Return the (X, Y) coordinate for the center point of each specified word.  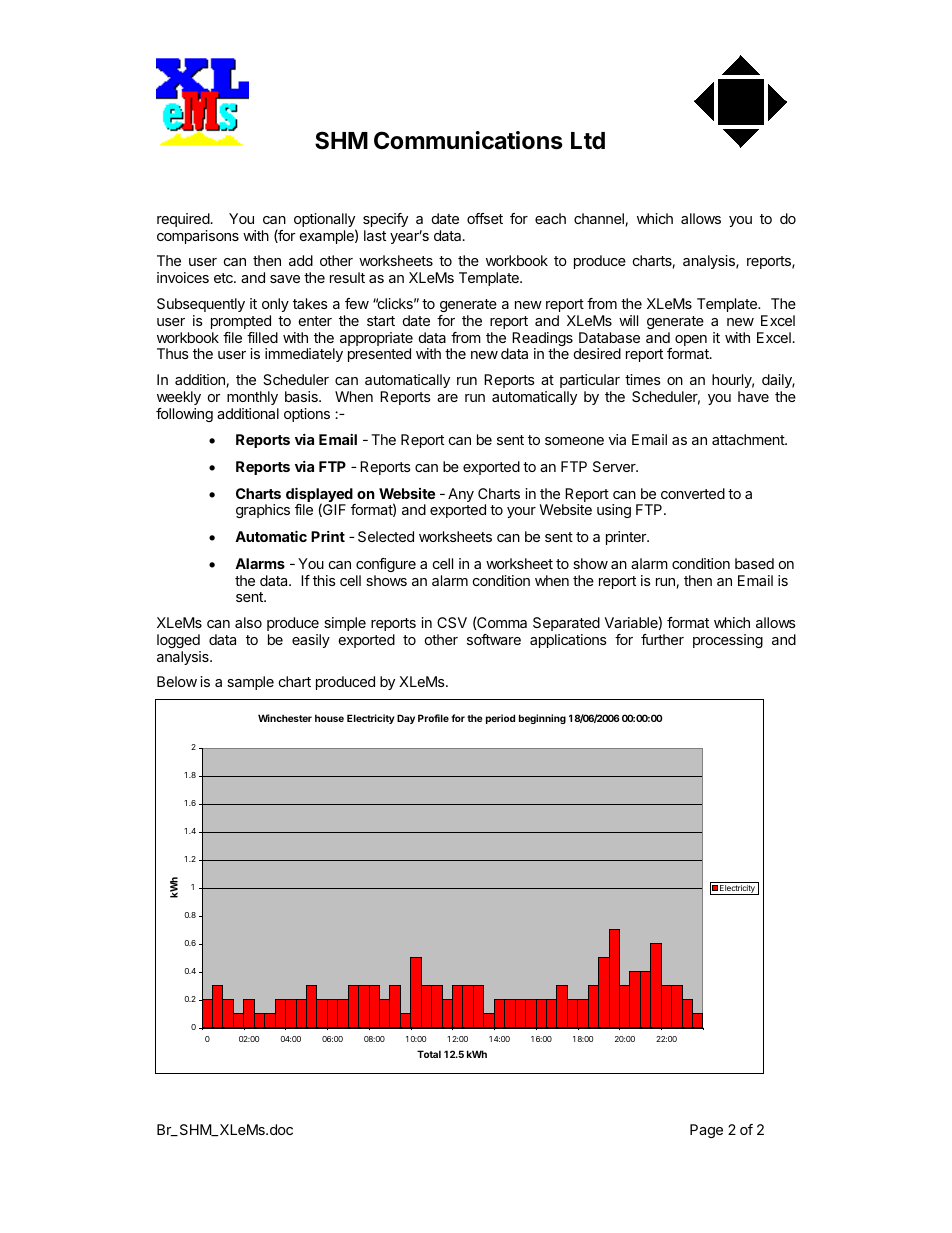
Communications (468, 140)
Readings (542, 340)
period (500, 719)
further (662, 639)
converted (693, 493)
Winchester (285, 718)
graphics (263, 511)
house (329, 718)
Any (461, 495)
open (691, 340)
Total (429, 1054)
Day (406, 719)
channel (599, 218)
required (183, 220)
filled (262, 337)
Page (706, 1131)
